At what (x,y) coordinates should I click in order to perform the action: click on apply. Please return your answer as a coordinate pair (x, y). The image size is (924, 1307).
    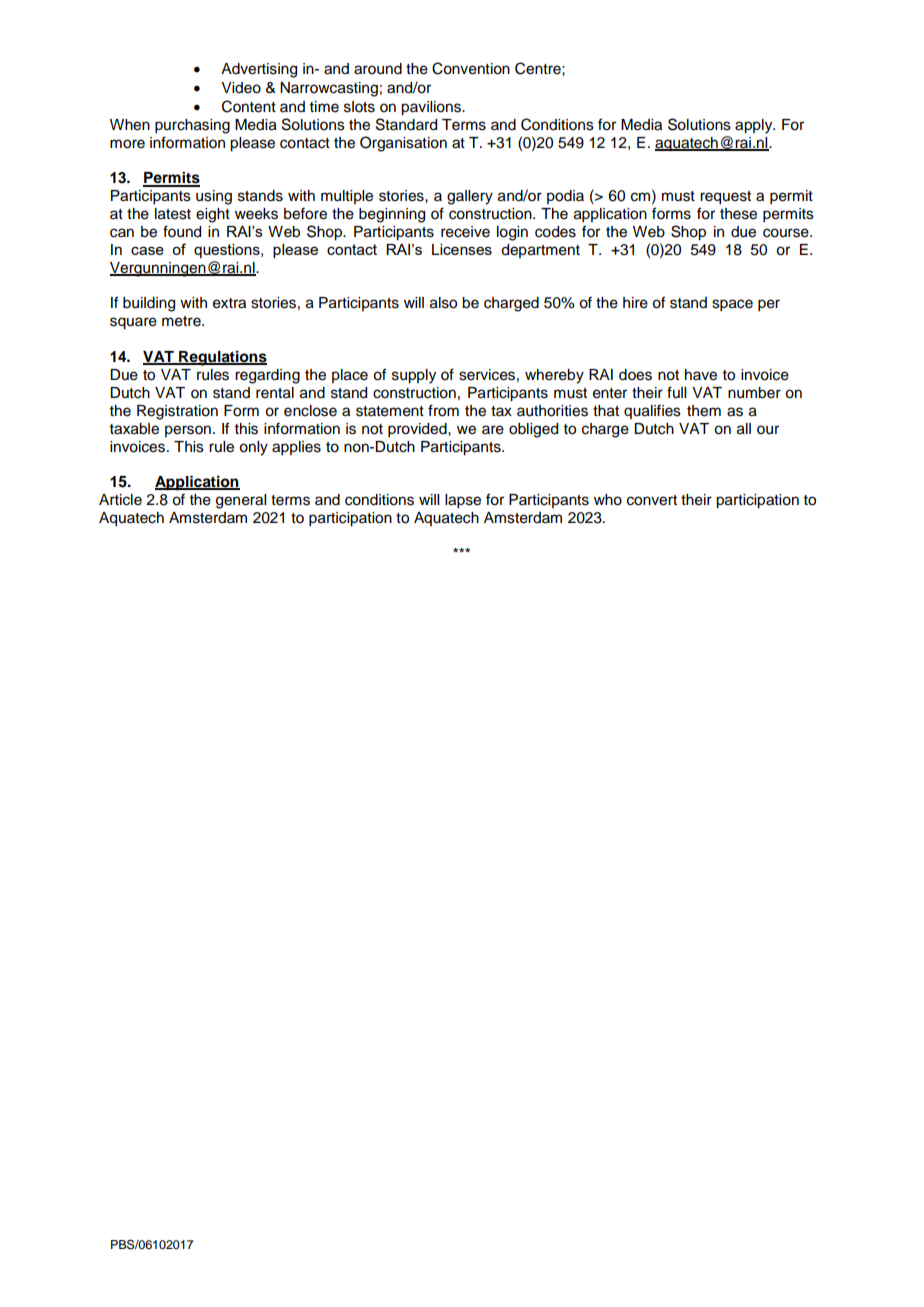
    Looking at the image, I should click on (755, 126).
